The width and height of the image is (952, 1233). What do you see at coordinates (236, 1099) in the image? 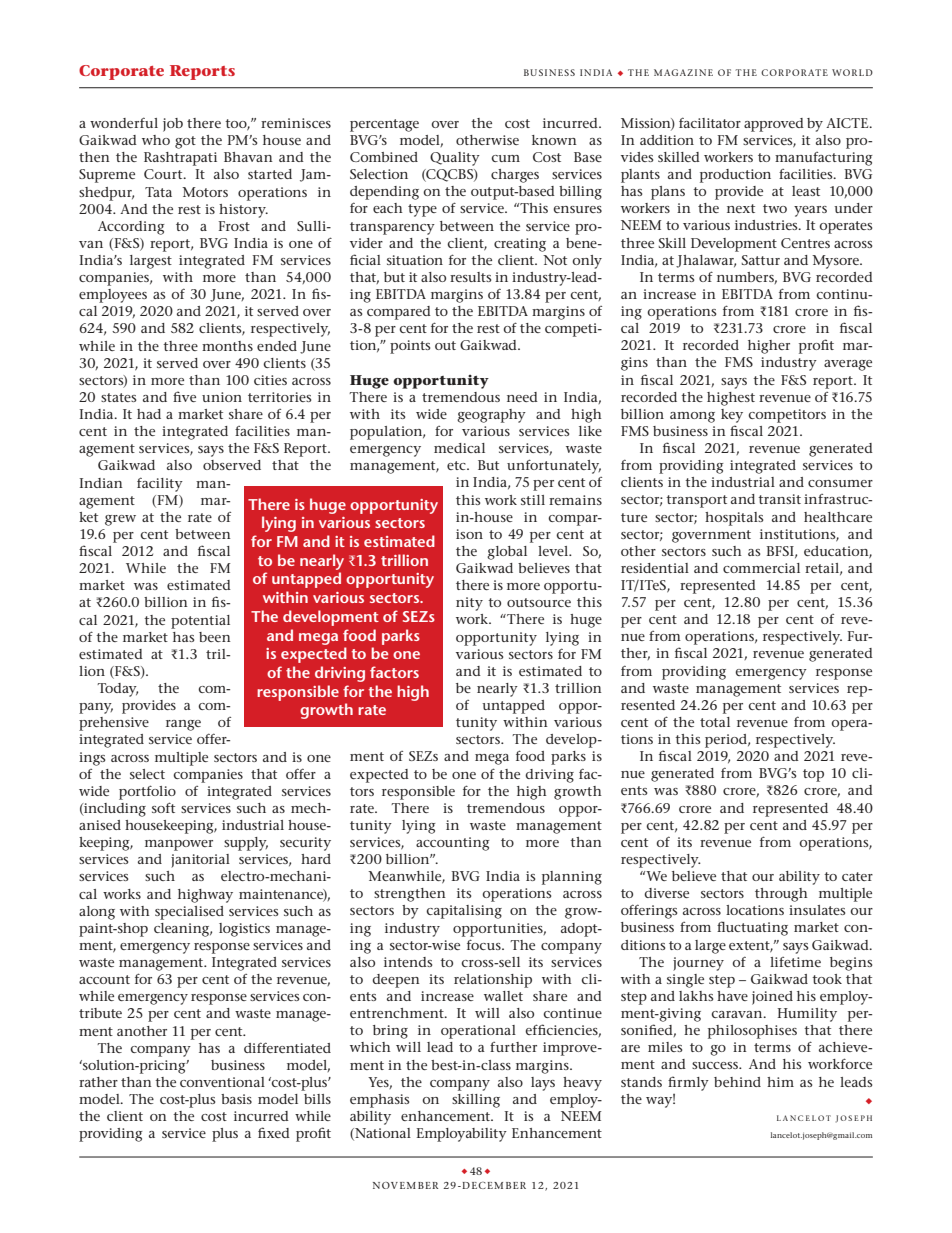
I see `basis` at bounding box center [236, 1099].
